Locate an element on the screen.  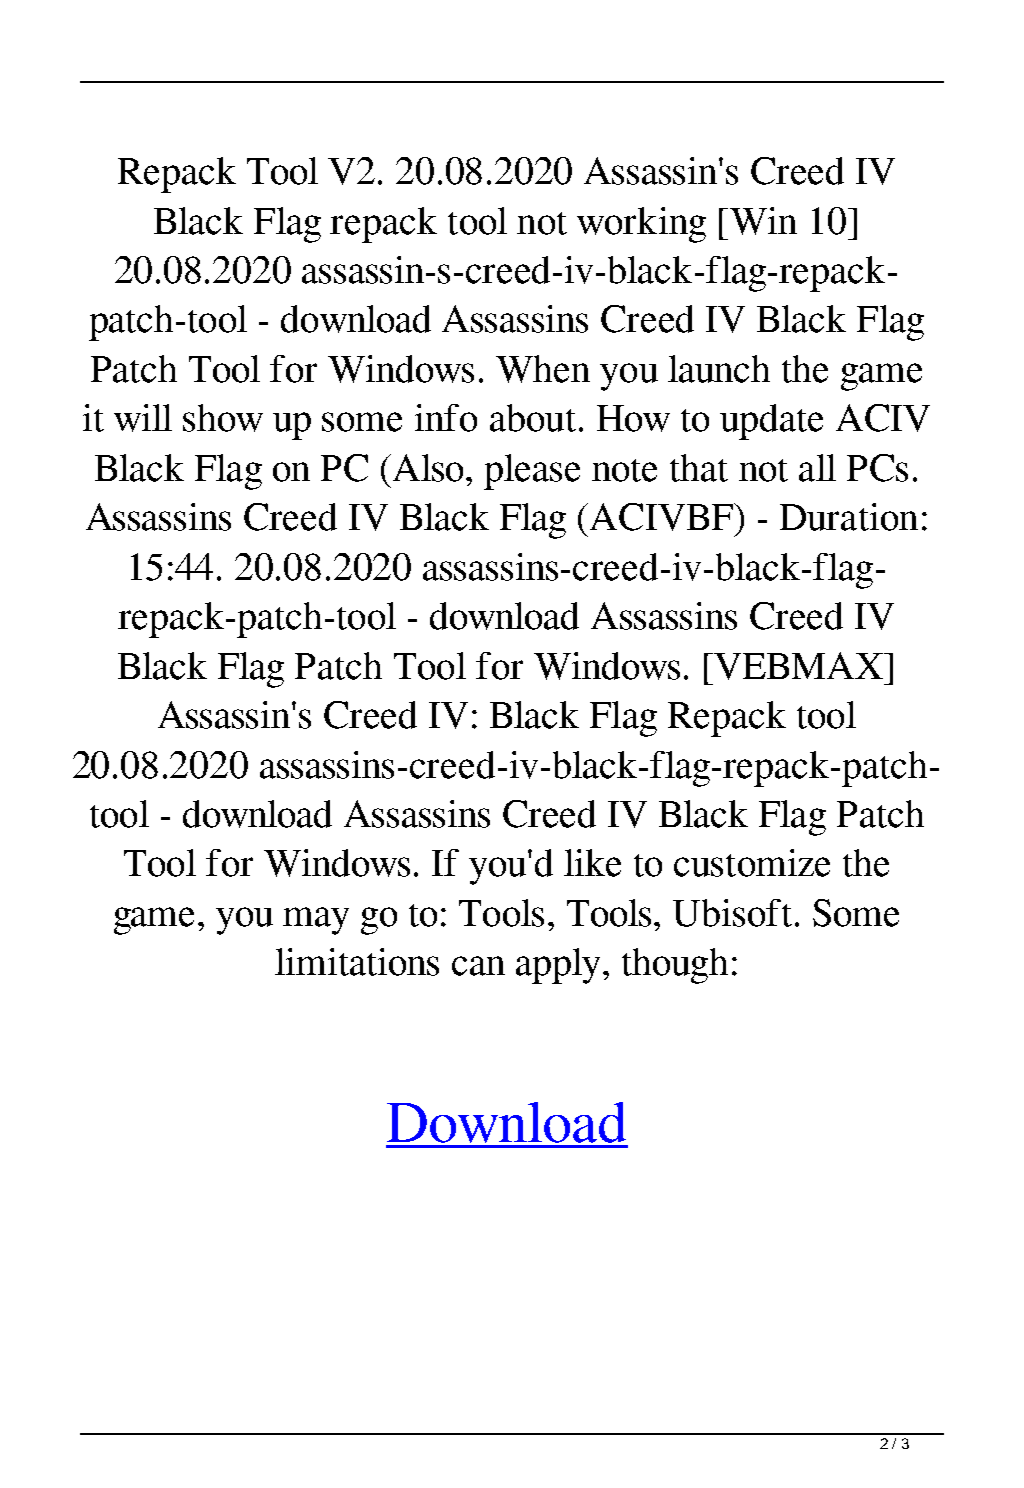
please is located at coordinates (532, 472).
